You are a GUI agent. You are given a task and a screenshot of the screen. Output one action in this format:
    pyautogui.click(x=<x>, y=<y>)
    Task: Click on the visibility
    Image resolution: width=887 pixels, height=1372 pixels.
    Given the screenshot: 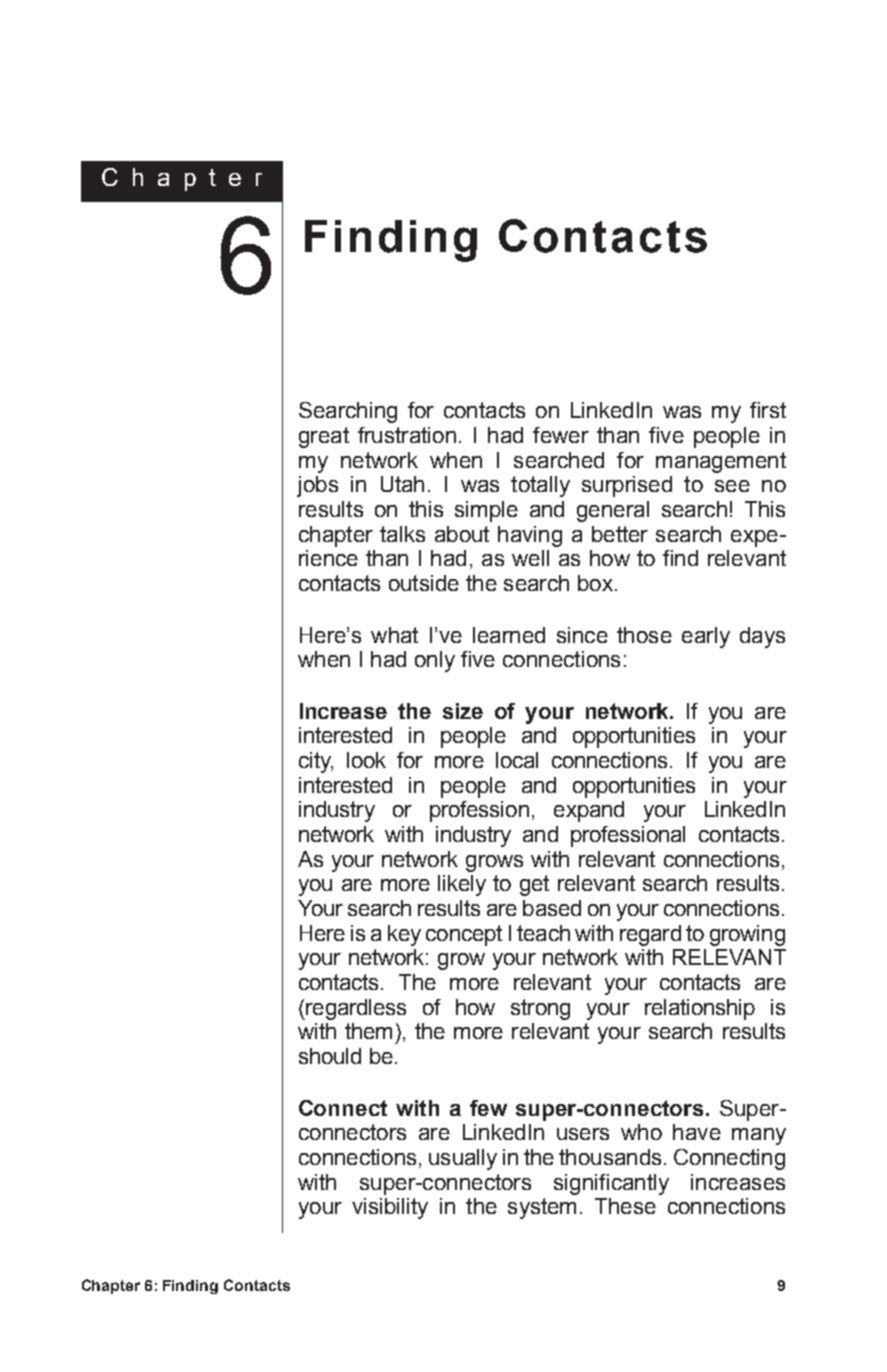 What is the action you would take?
    pyautogui.click(x=390, y=1208)
